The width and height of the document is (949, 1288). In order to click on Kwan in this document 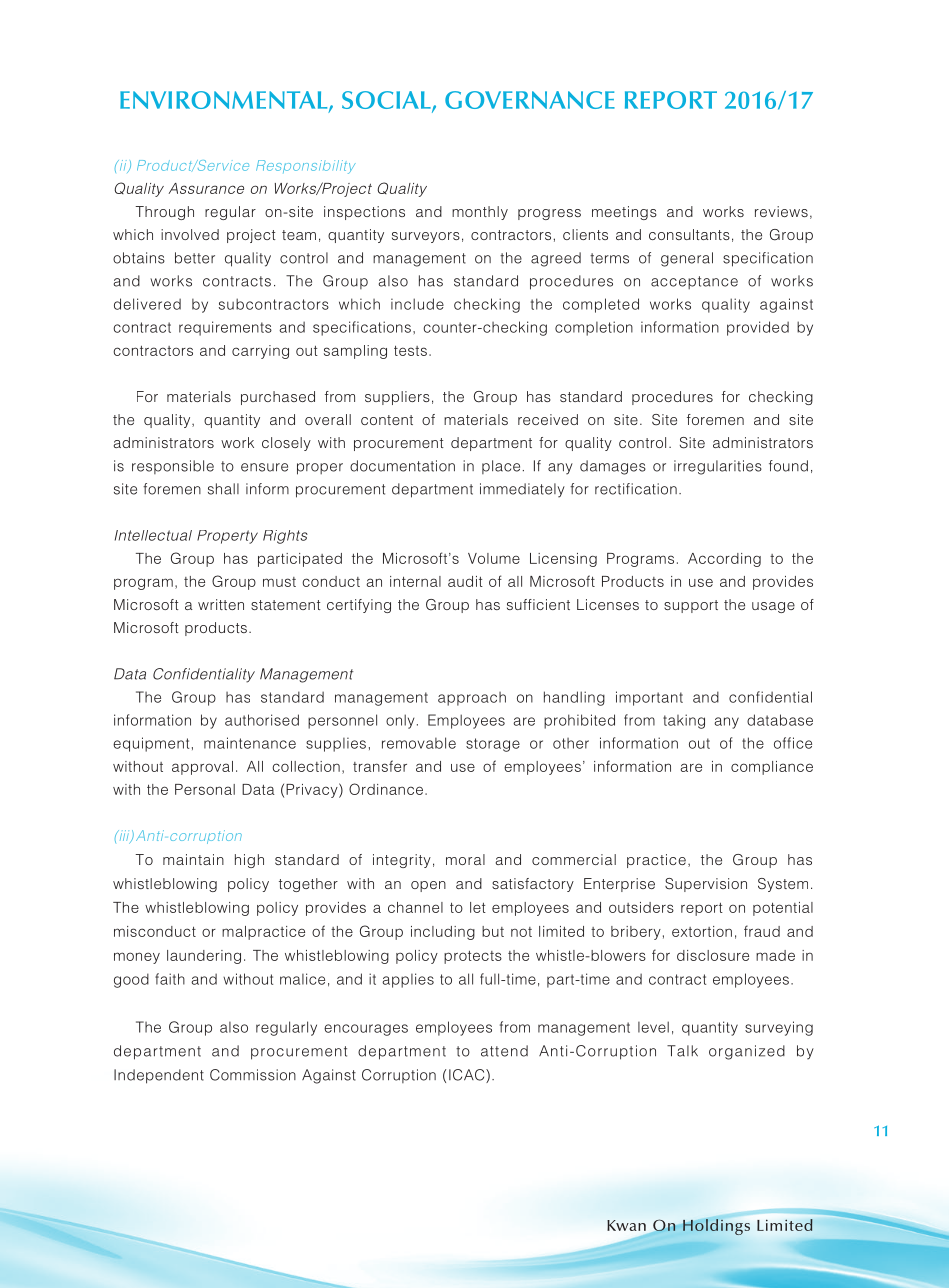, I will do `click(626, 1225)`.
